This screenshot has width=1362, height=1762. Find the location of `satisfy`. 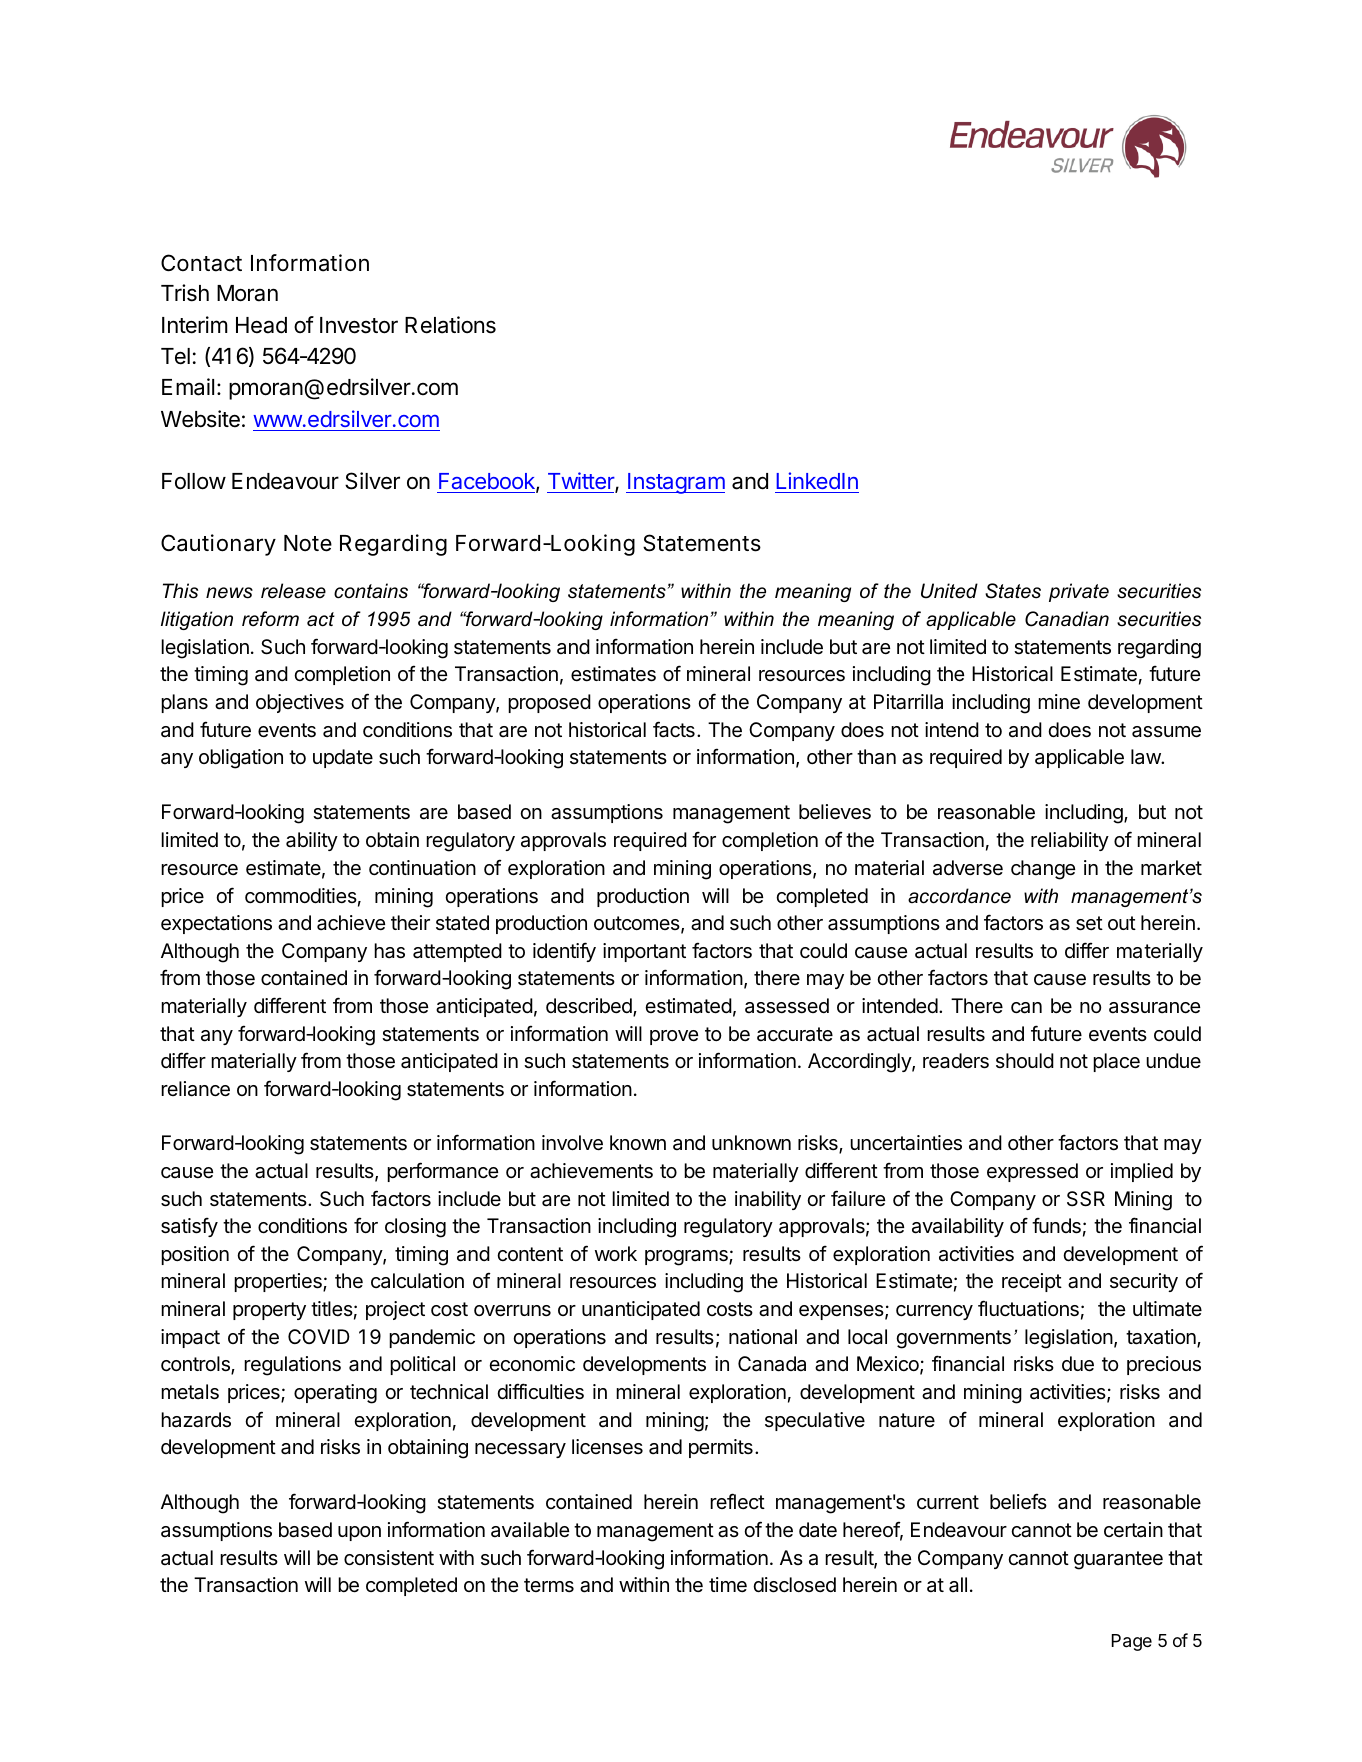

satisfy is located at coordinates (189, 1227).
